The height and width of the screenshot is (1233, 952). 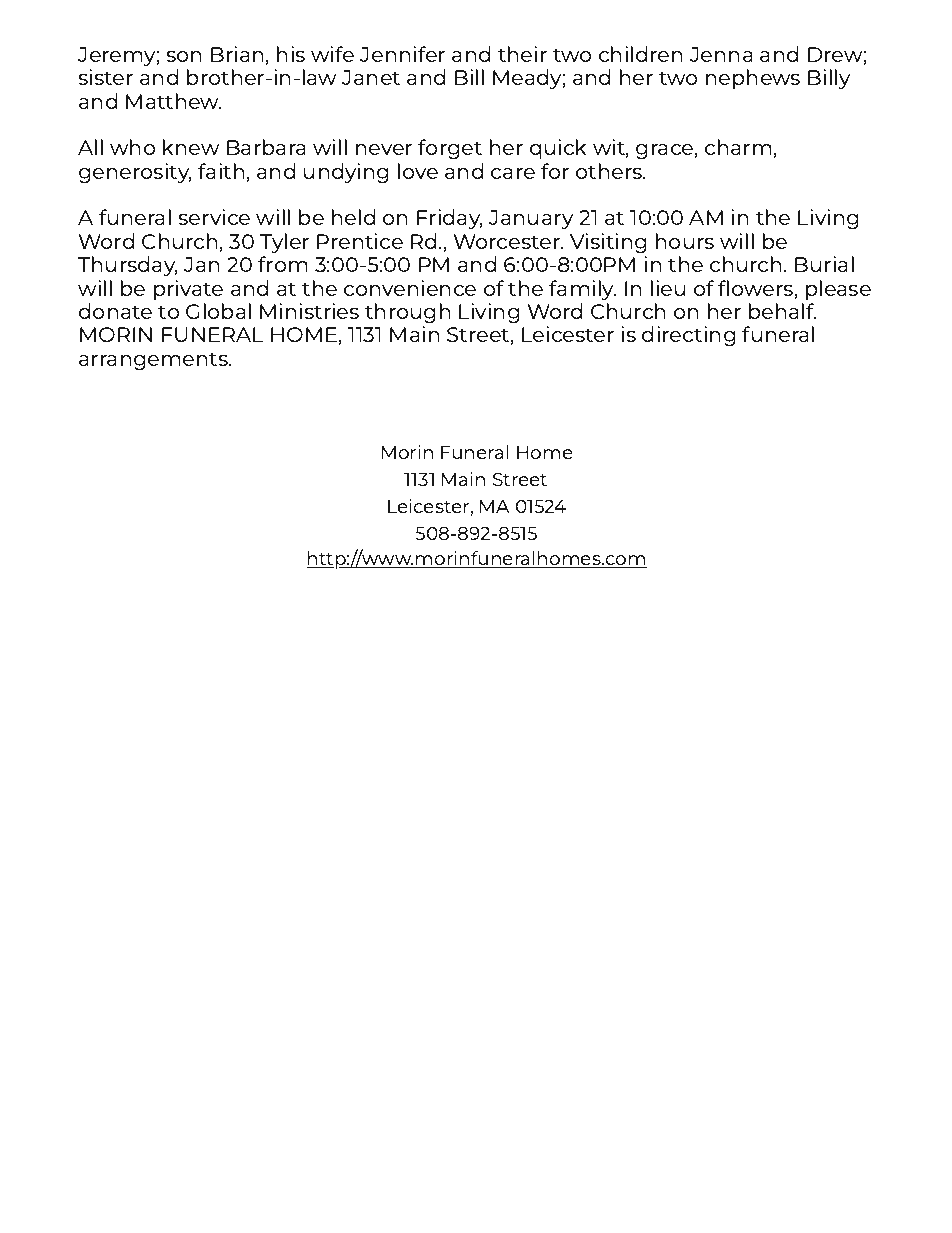 What do you see at coordinates (154, 361) in the screenshot?
I see `arrangements` at bounding box center [154, 361].
